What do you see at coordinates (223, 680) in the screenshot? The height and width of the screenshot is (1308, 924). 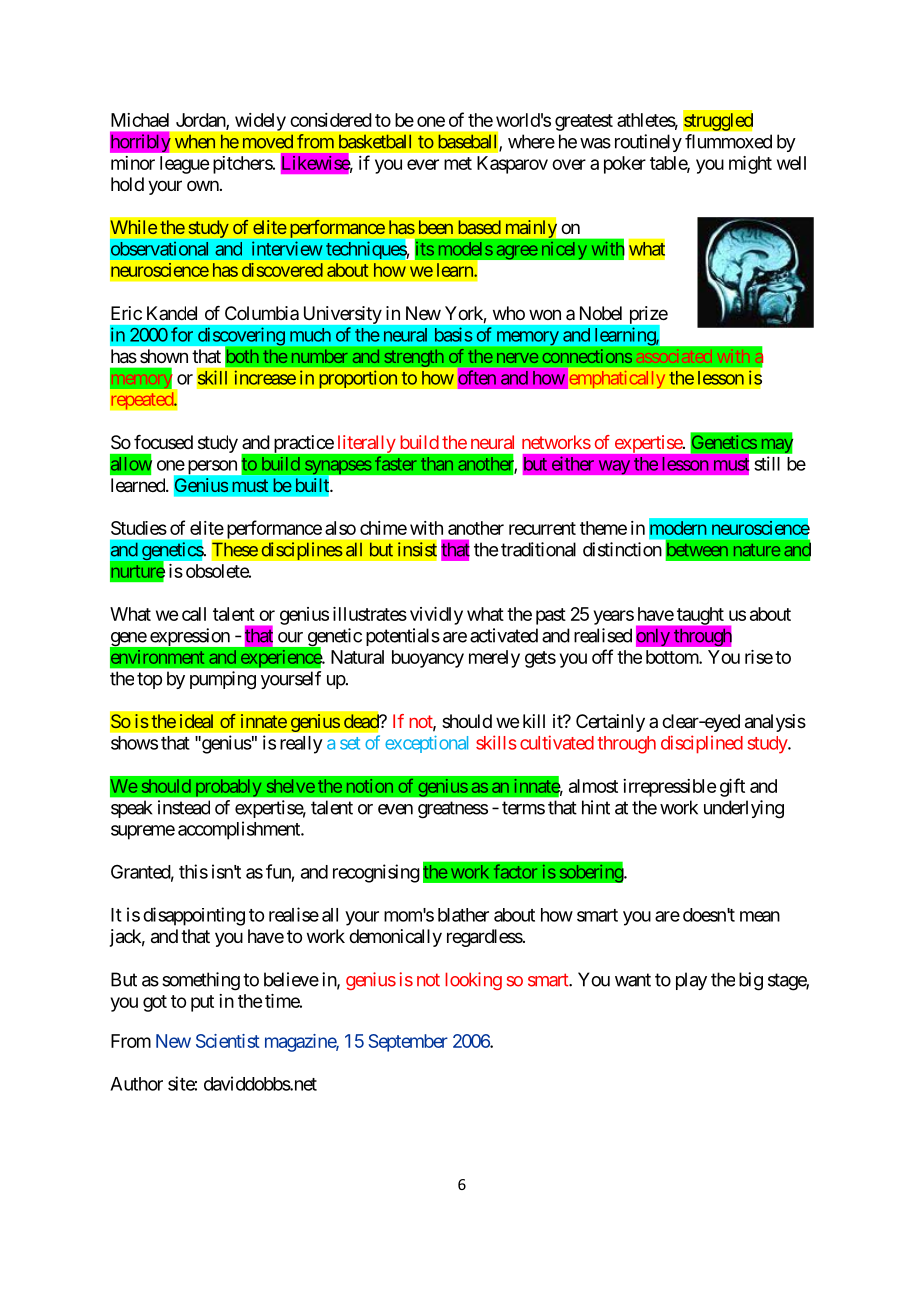 I see `pumping` at bounding box center [223, 680].
